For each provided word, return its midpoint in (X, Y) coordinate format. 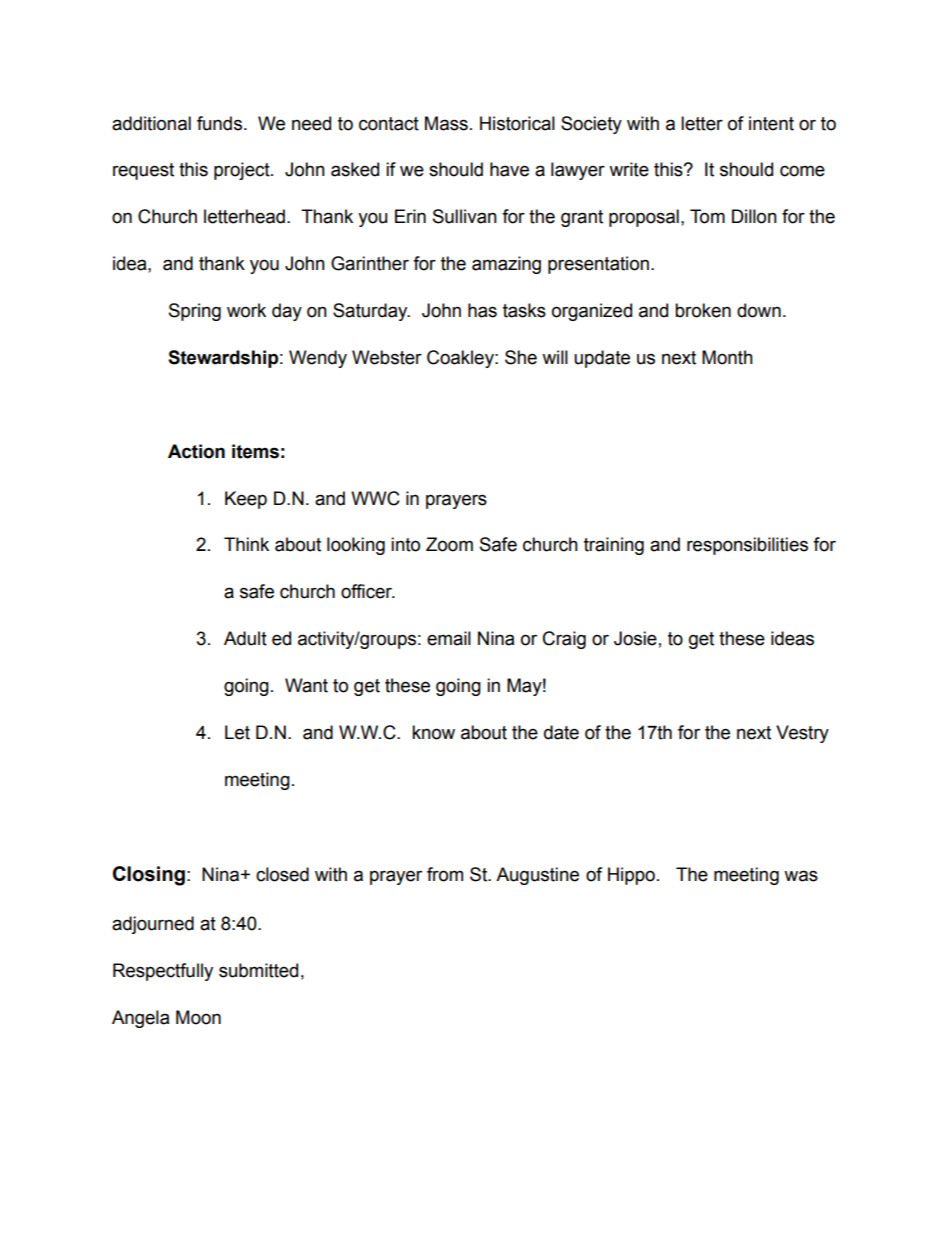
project (243, 171)
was (801, 876)
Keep (246, 500)
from (445, 874)
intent (771, 123)
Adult (245, 638)
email (449, 638)
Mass (446, 123)
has (482, 310)
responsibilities (747, 546)
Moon (198, 1017)
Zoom (449, 544)
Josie (635, 638)
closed (282, 874)
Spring (195, 312)
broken (703, 310)
